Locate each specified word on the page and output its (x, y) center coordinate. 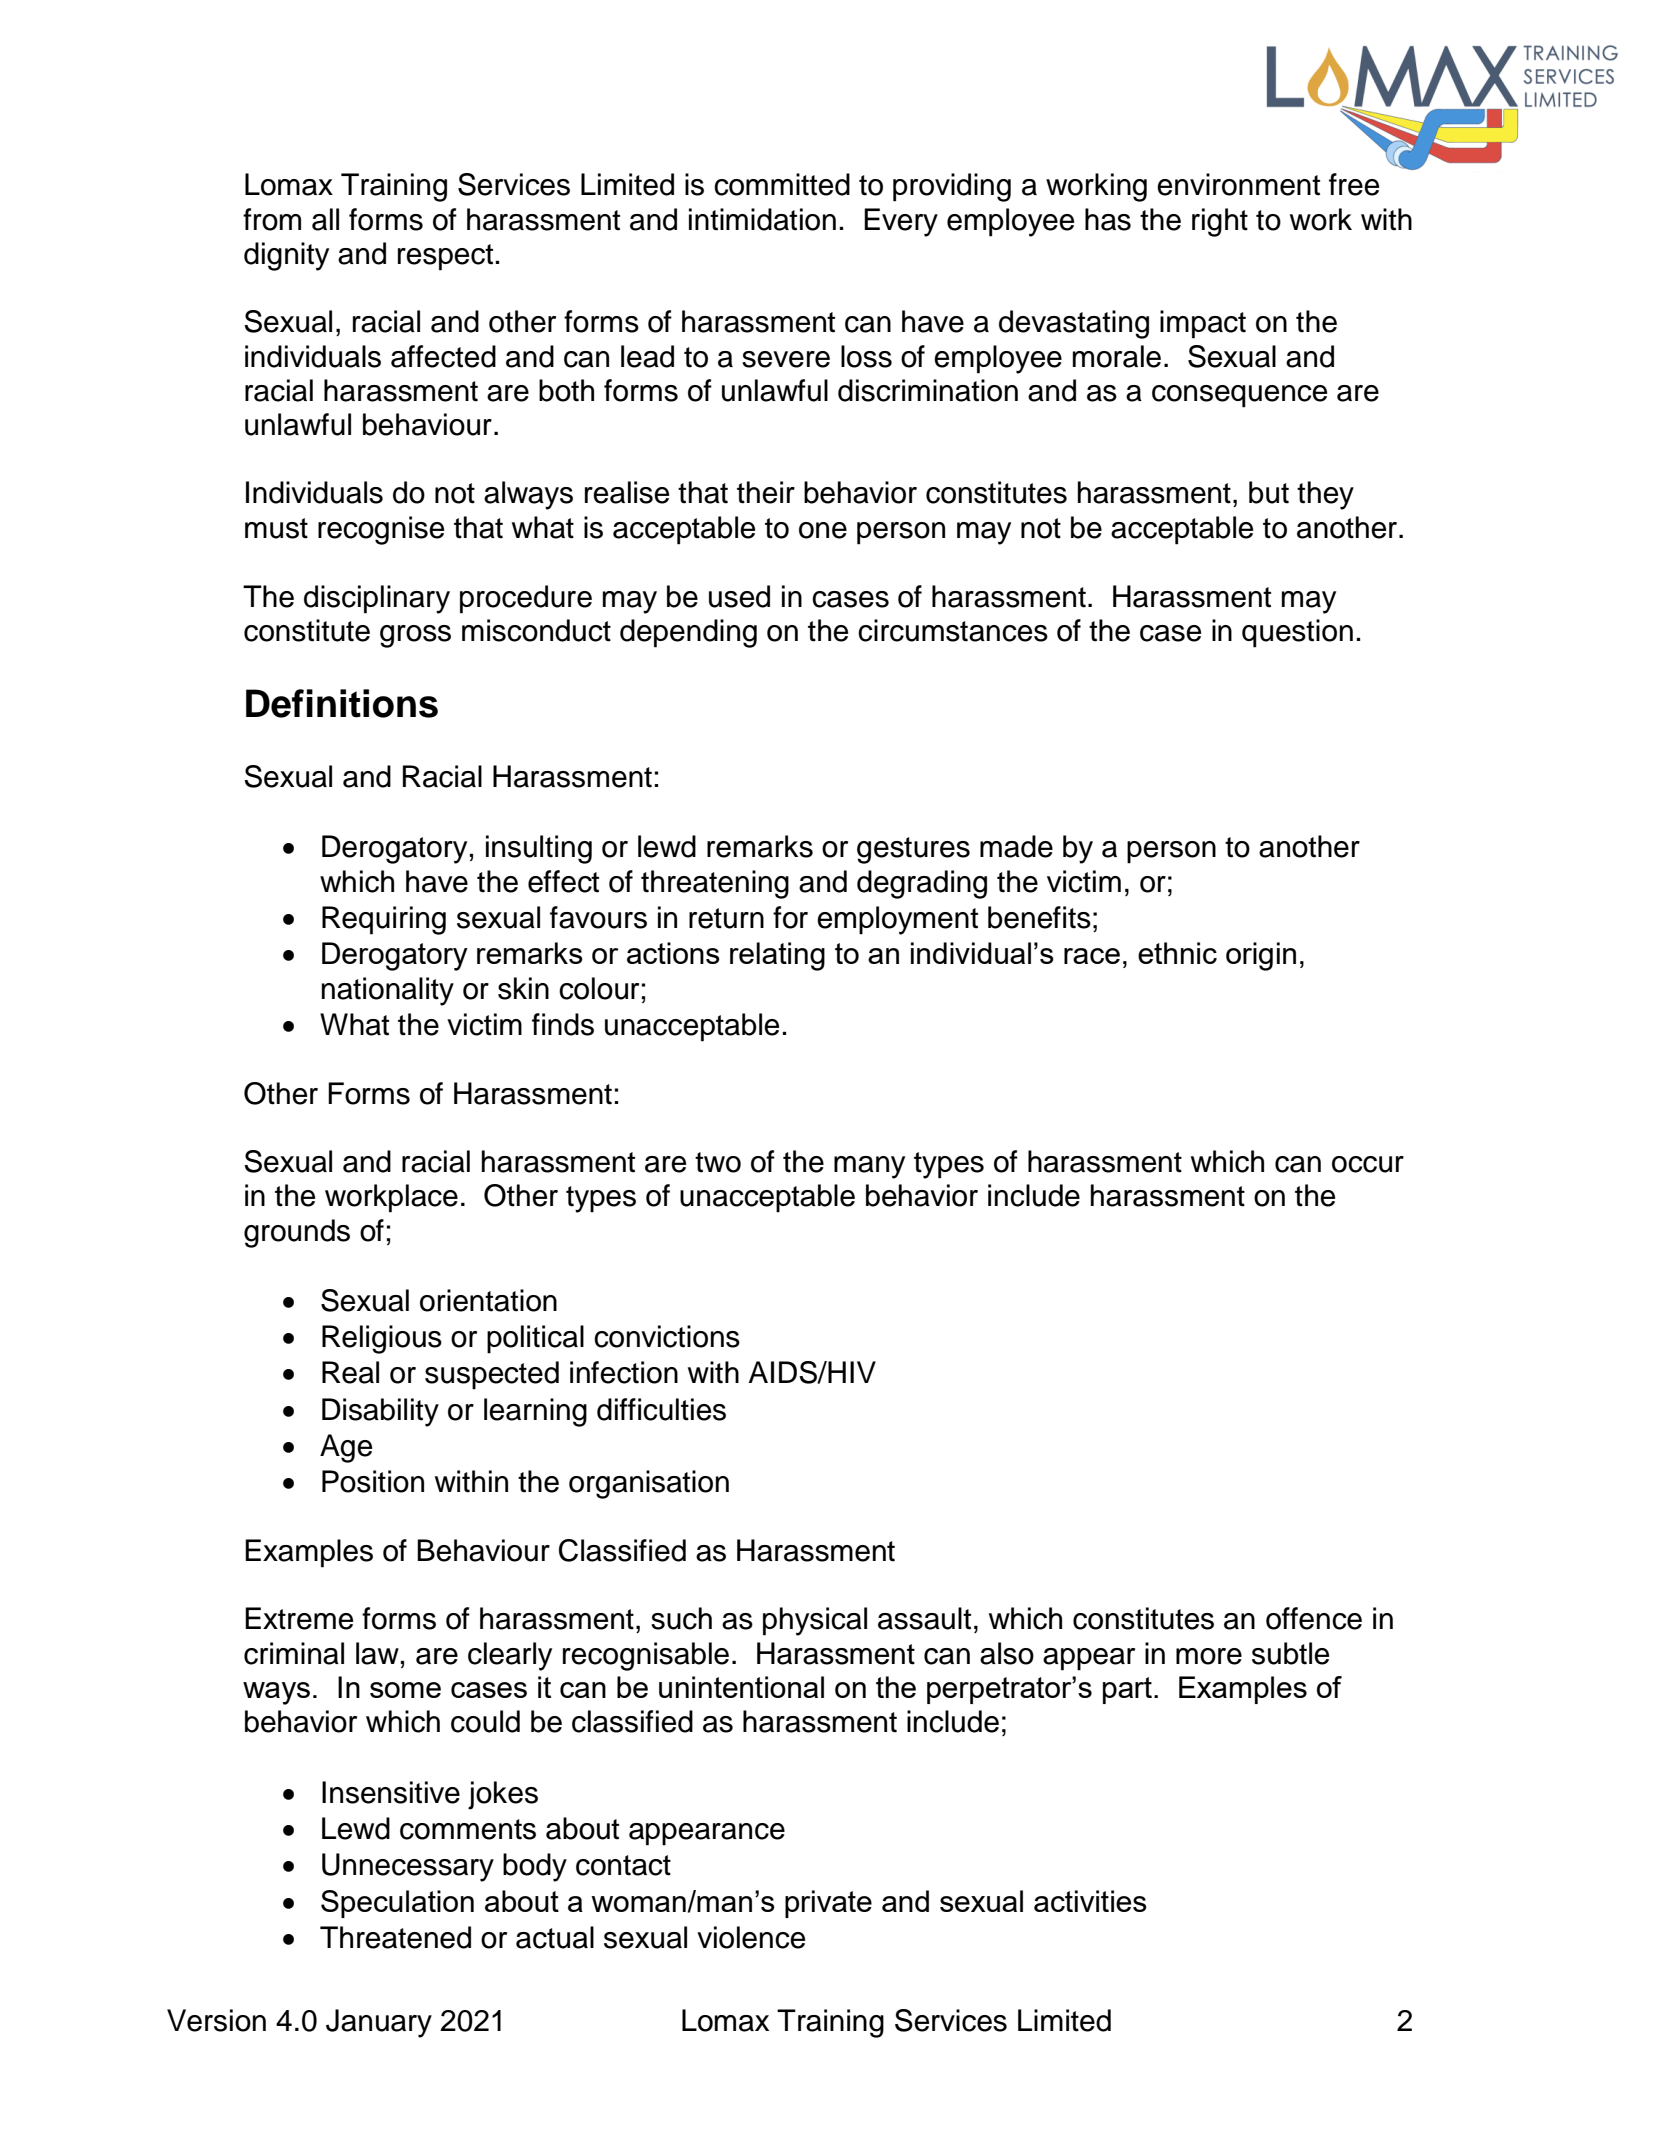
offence (1314, 1618)
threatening (715, 884)
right (1220, 222)
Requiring (384, 920)
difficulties (661, 1409)
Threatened (395, 1937)
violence (751, 1937)
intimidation (762, 219)
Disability (380, 1412)
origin (1261, 956)
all (325, 219)
